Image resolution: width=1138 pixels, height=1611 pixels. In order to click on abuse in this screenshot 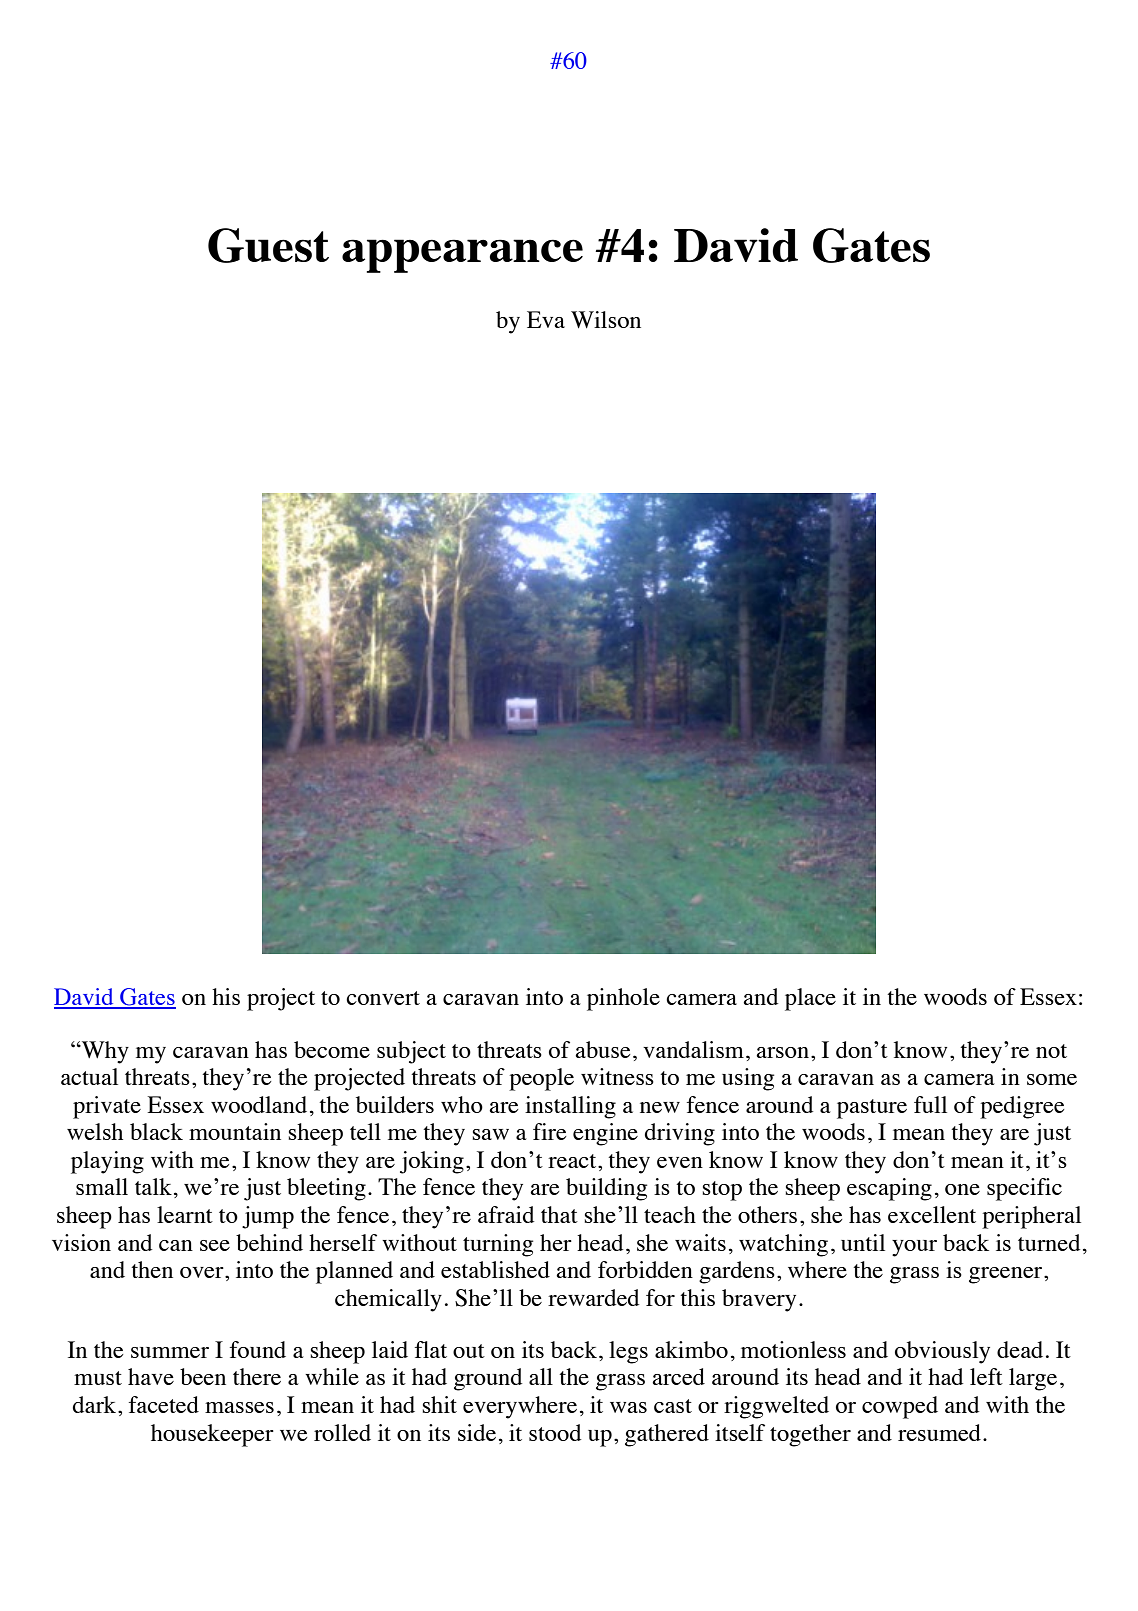, I will do `click(602, 1049)`.
